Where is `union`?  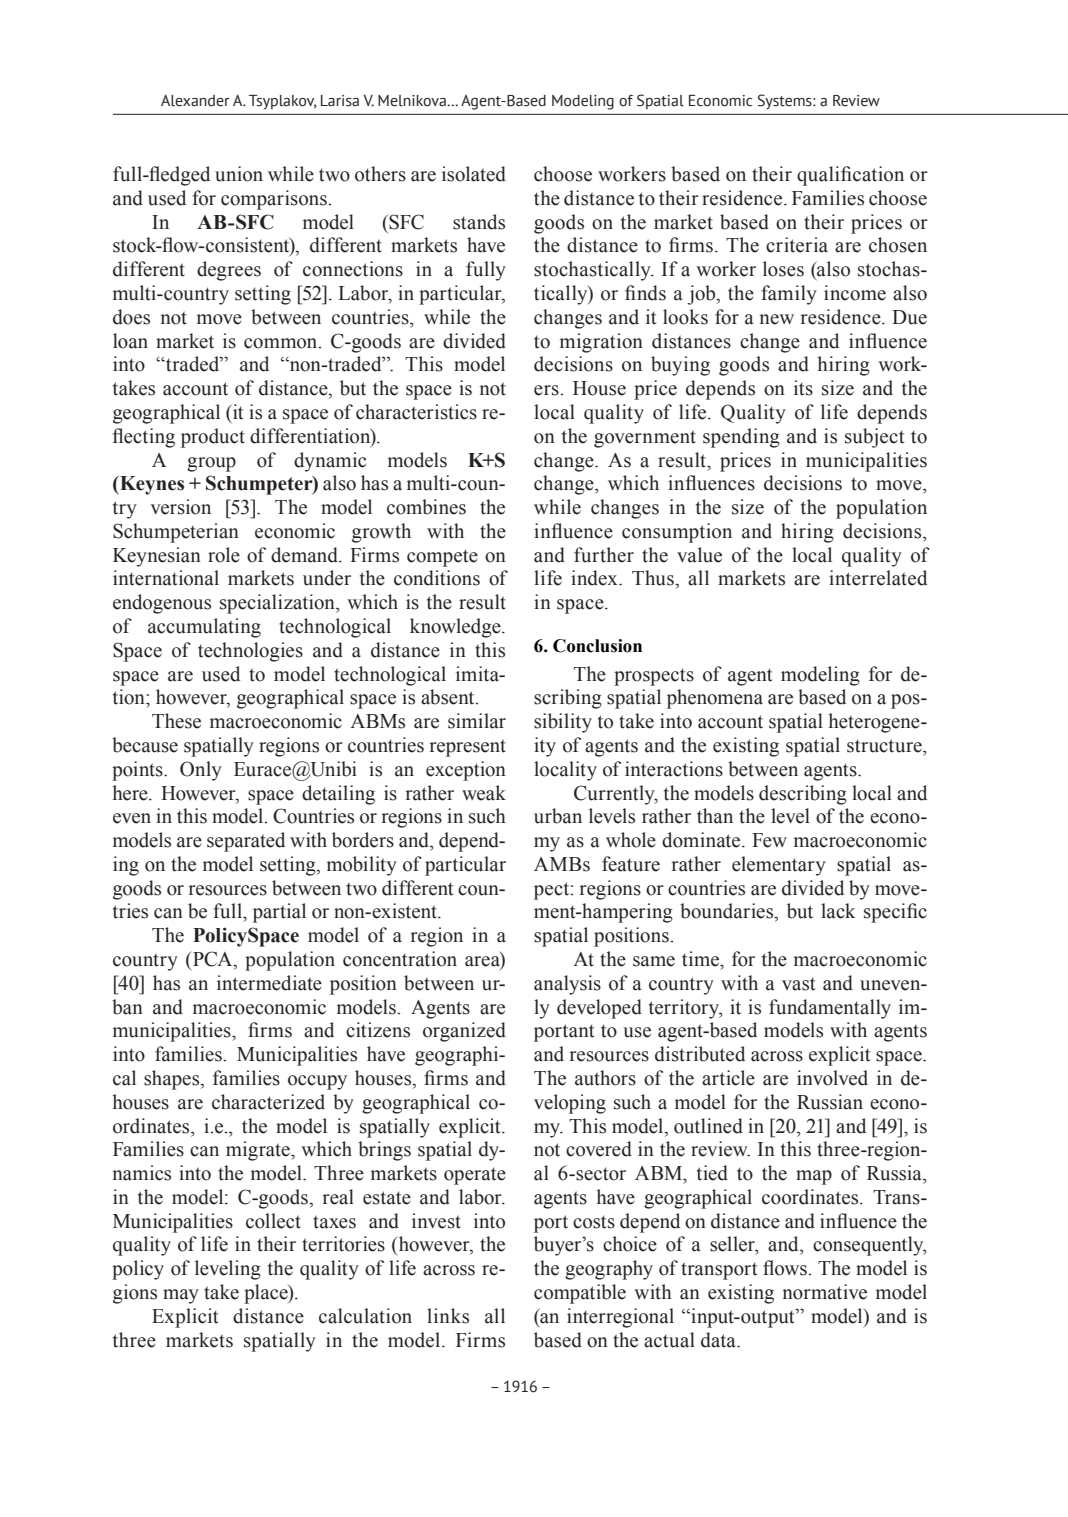 union is located at coordinates (239, 174).
